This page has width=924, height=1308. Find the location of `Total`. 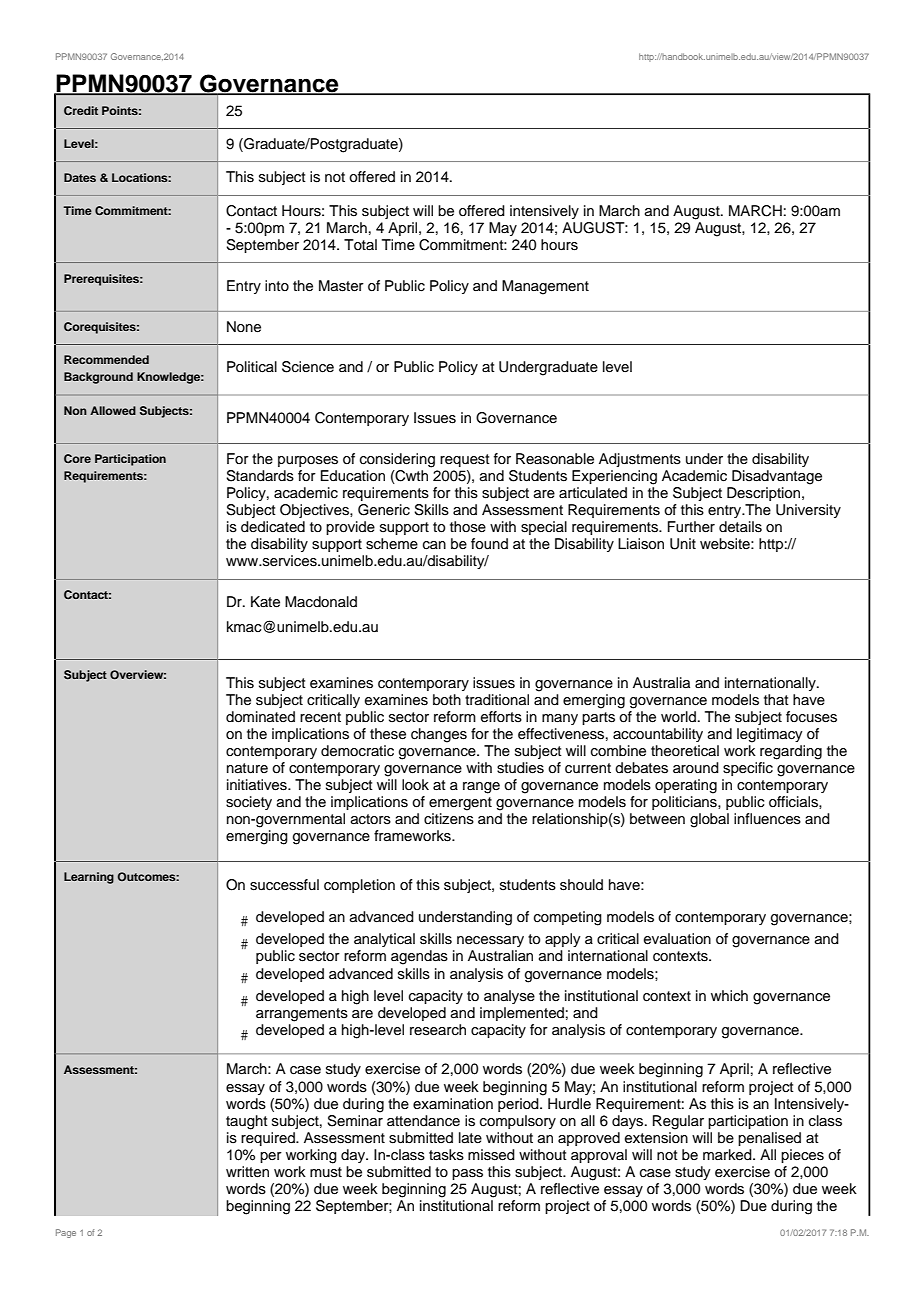

Total is located at coordinates (360, 244).
